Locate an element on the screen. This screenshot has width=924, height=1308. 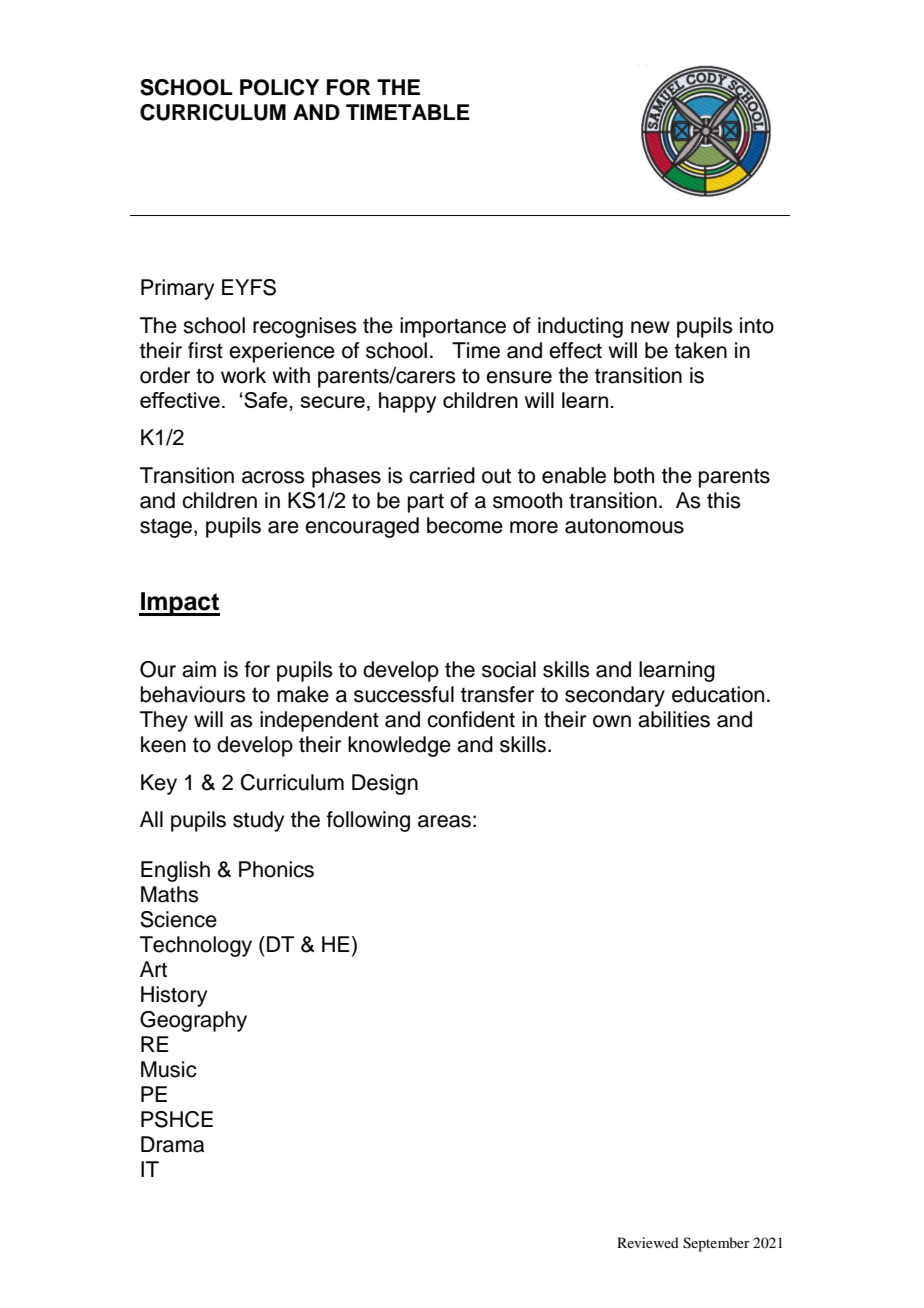
areas is located at coordinates (444, 821).
